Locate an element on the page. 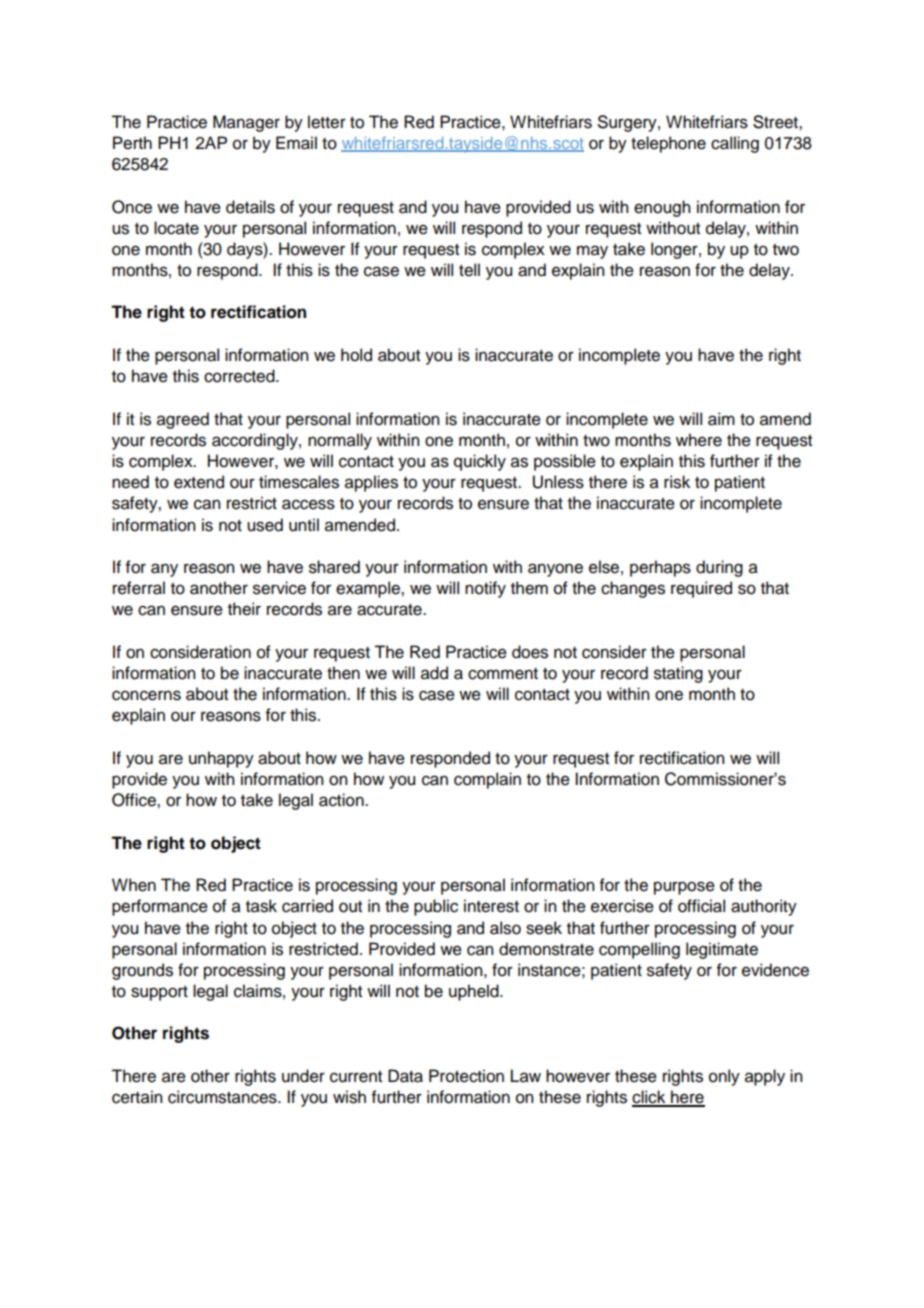 Image resolution: width=924 pixels, height=1308 pixels. circumstances is located at coordinates (223, 1097).
